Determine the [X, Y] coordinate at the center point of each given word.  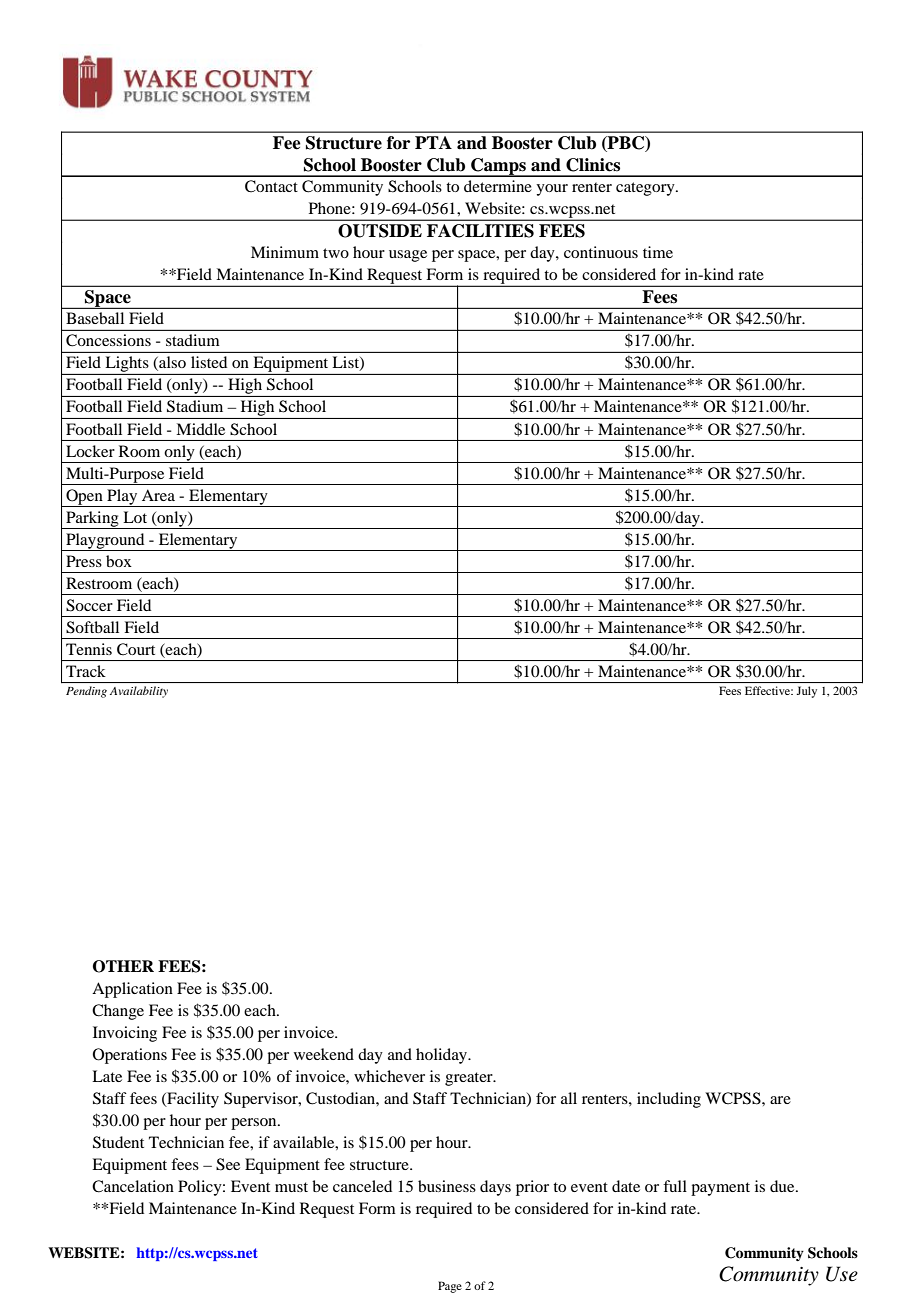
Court [136, 649]
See [228, 1164]
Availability [139, 692]
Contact [271, 186]
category [646, 189]
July [807, 692]
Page [450, 1287]
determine [498, 186]
